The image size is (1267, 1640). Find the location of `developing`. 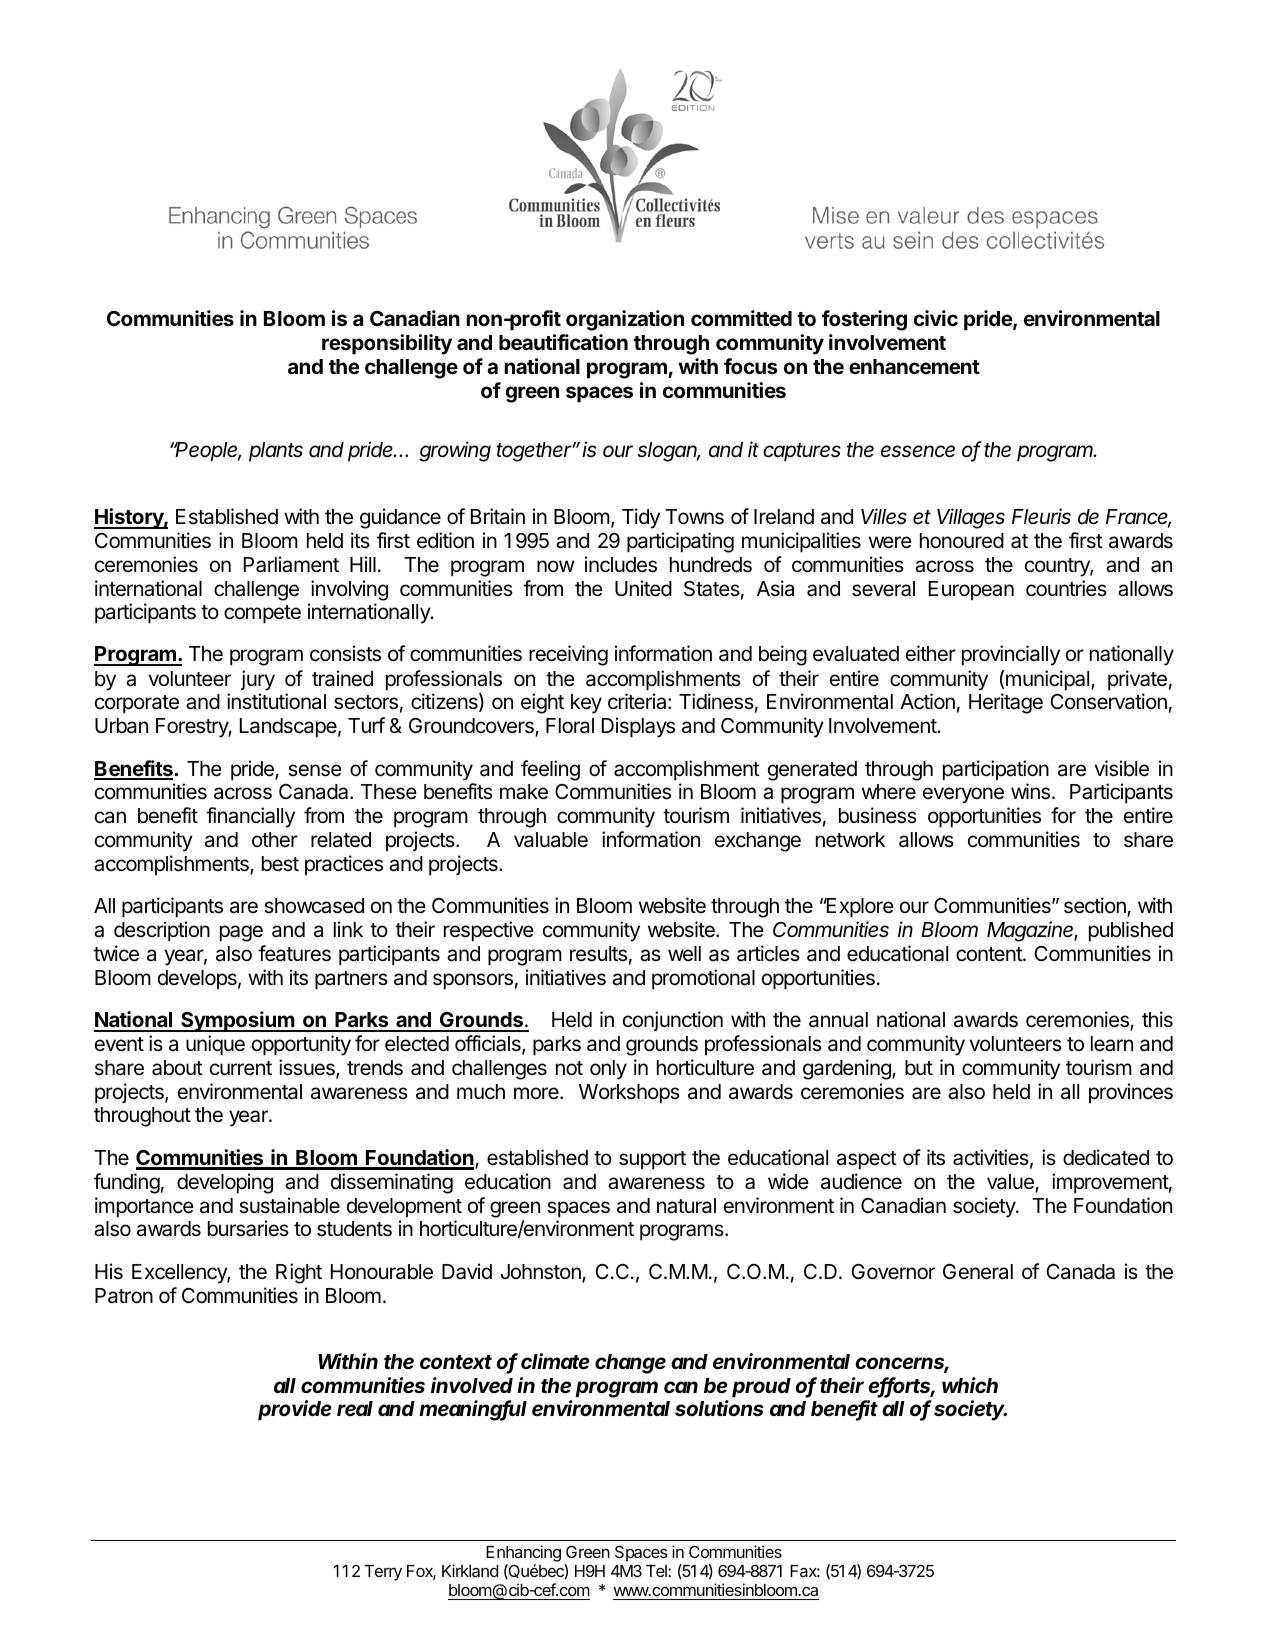

developing is located at coordinates (225, 1183).
